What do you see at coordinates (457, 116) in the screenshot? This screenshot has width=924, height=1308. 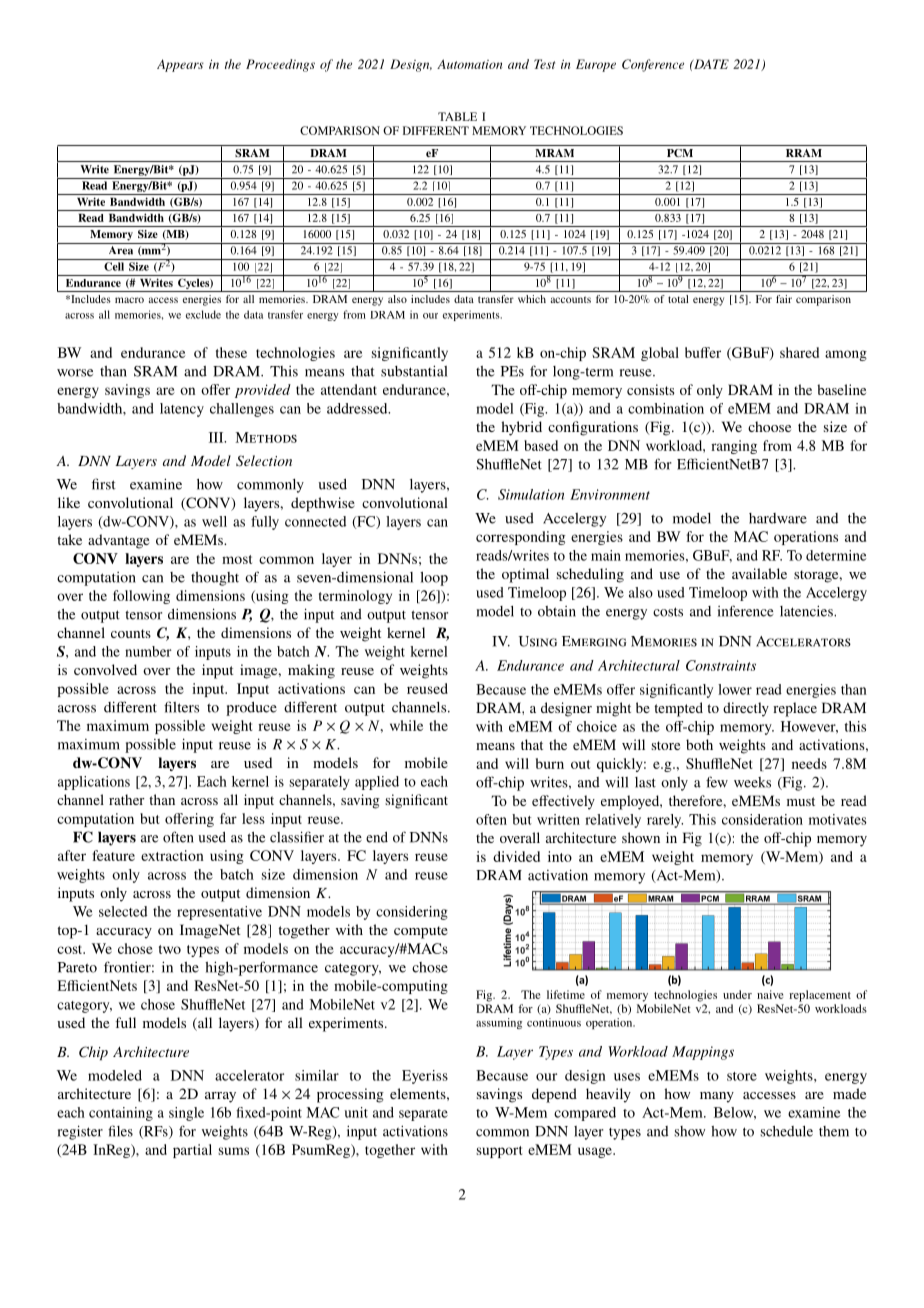 I see `TABLE` at bounding box center [457, 116].
